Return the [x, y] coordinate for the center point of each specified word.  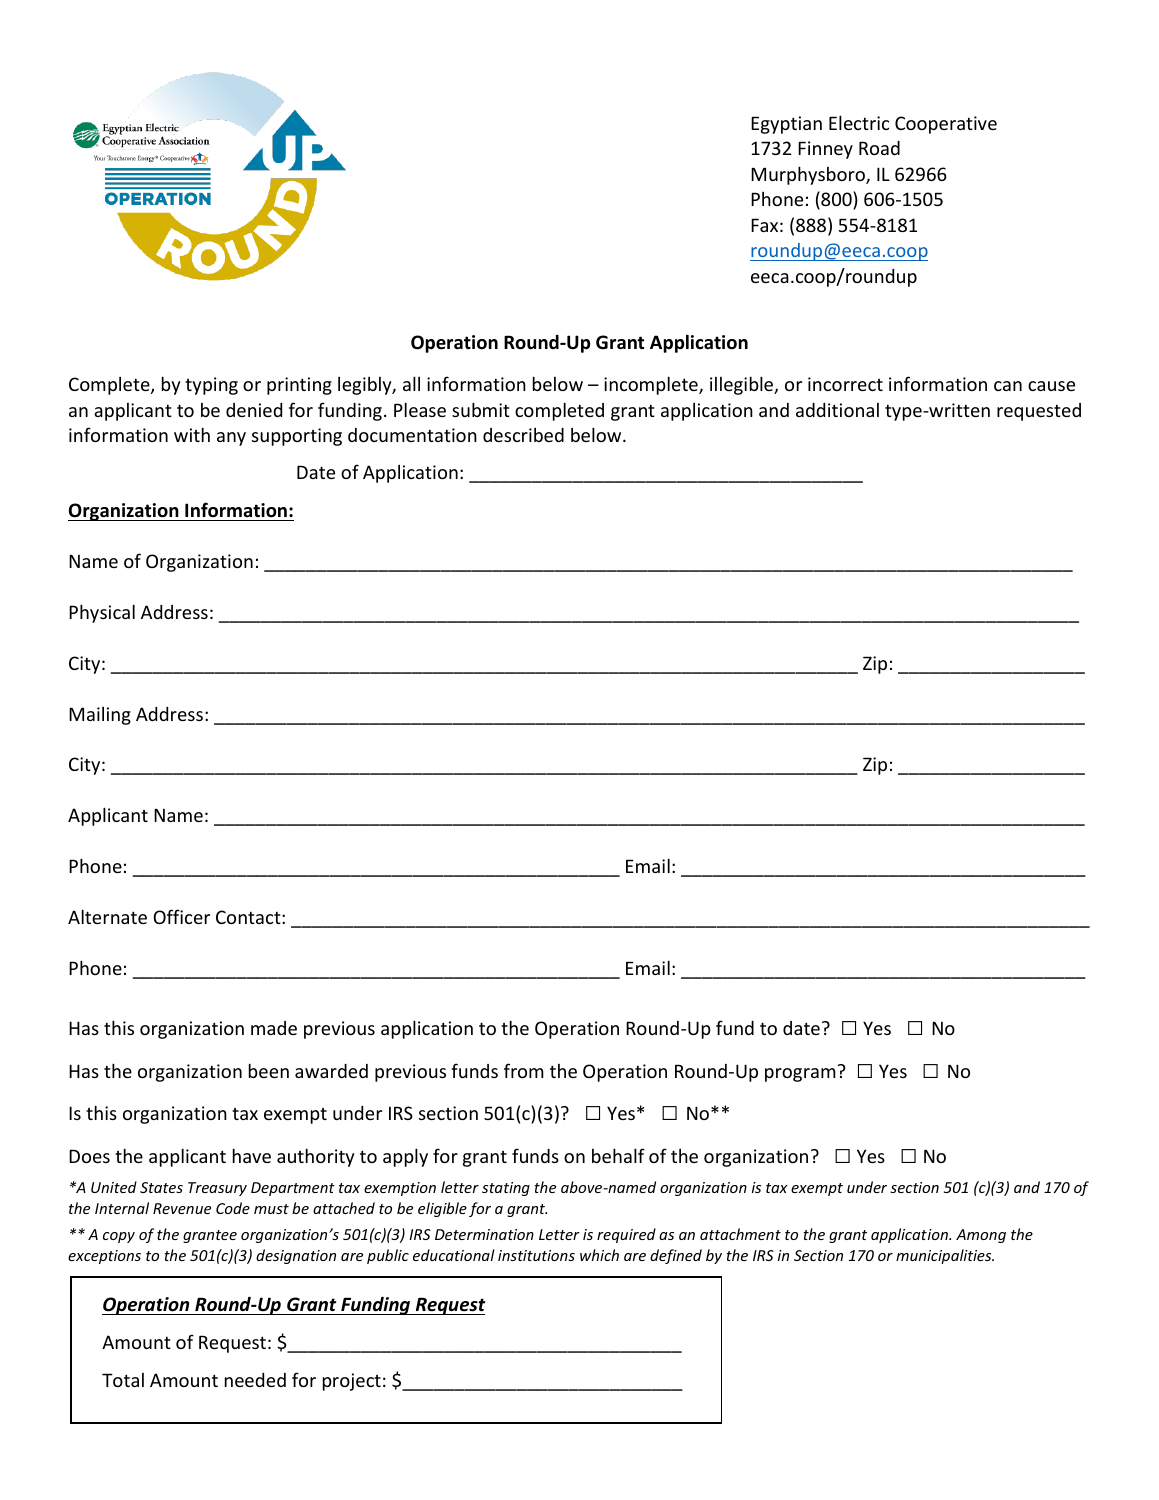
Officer [181, 916]
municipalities [945, 1256]
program [800, 1075]
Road [879, 148]
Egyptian [786, 125]
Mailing [100, 716]
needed [255, 1380]
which [599, 1255]
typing [211, 386]
